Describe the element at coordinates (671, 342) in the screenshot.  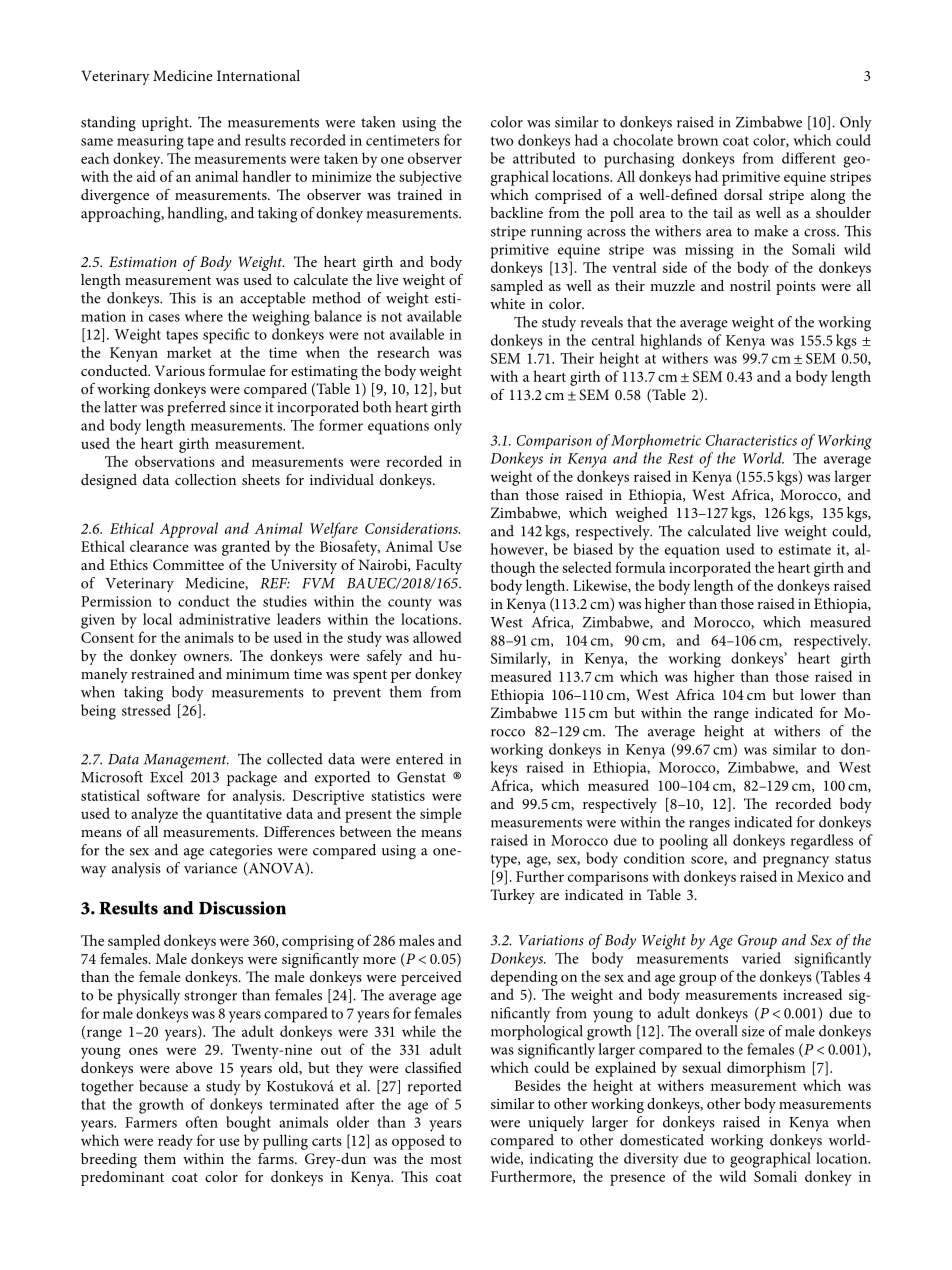
I see `highlands` at that location.
